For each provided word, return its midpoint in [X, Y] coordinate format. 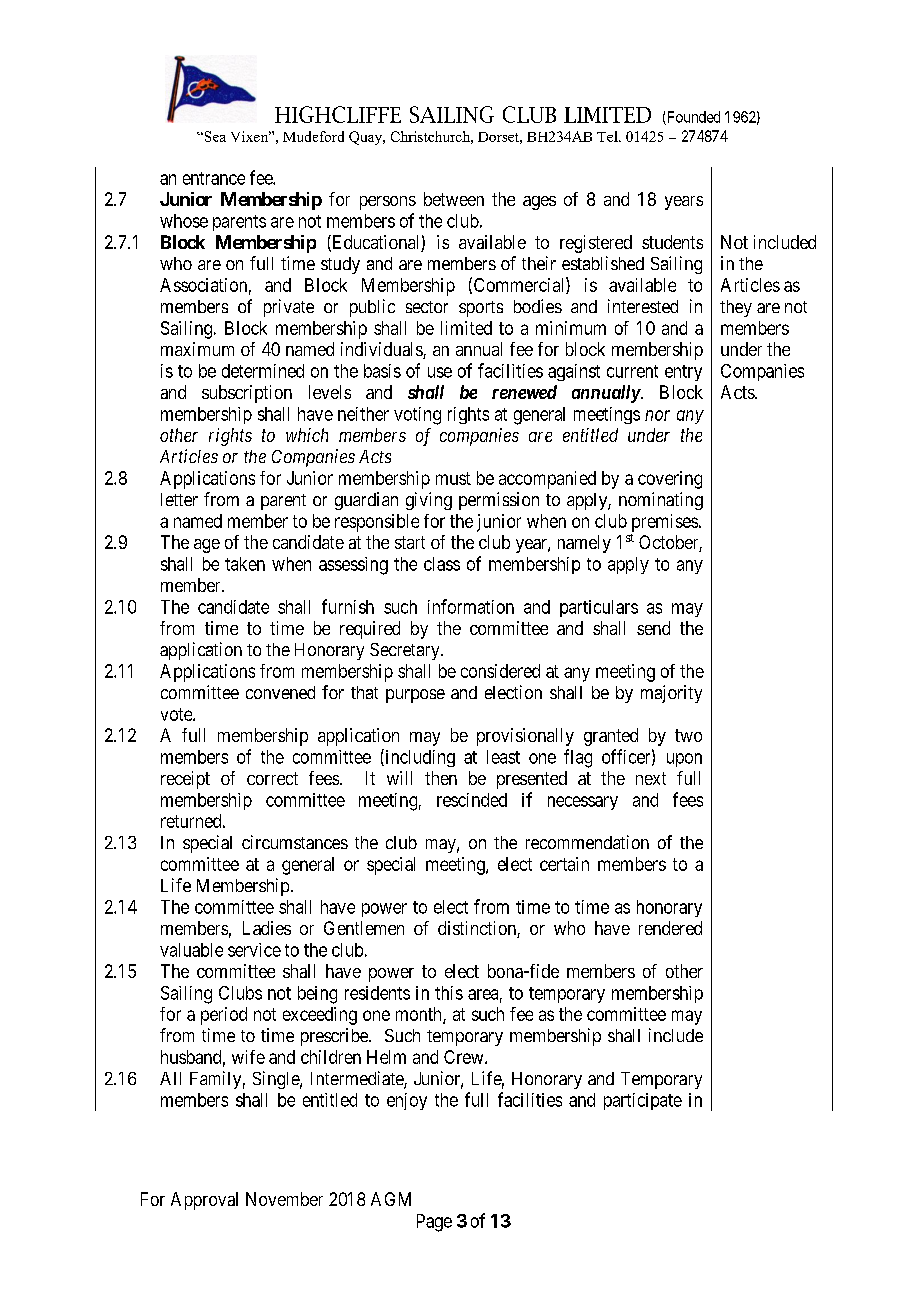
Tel [608, 136]
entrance [214, 178]
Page [434, 1223]
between [454, 199]
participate [643, 1101]
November [284, 1199]
